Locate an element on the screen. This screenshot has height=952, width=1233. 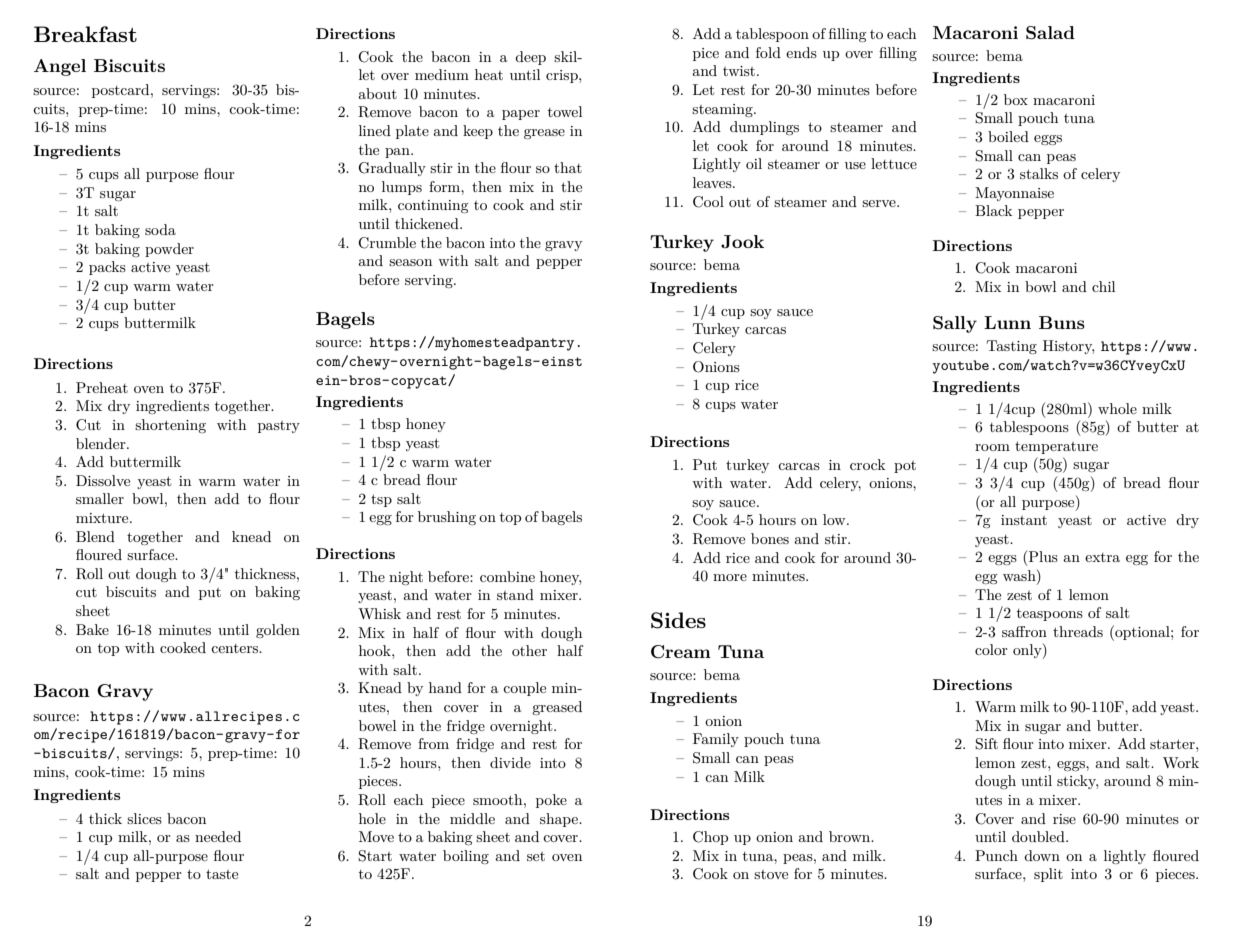
needed is located at coordinates (218, 836).
